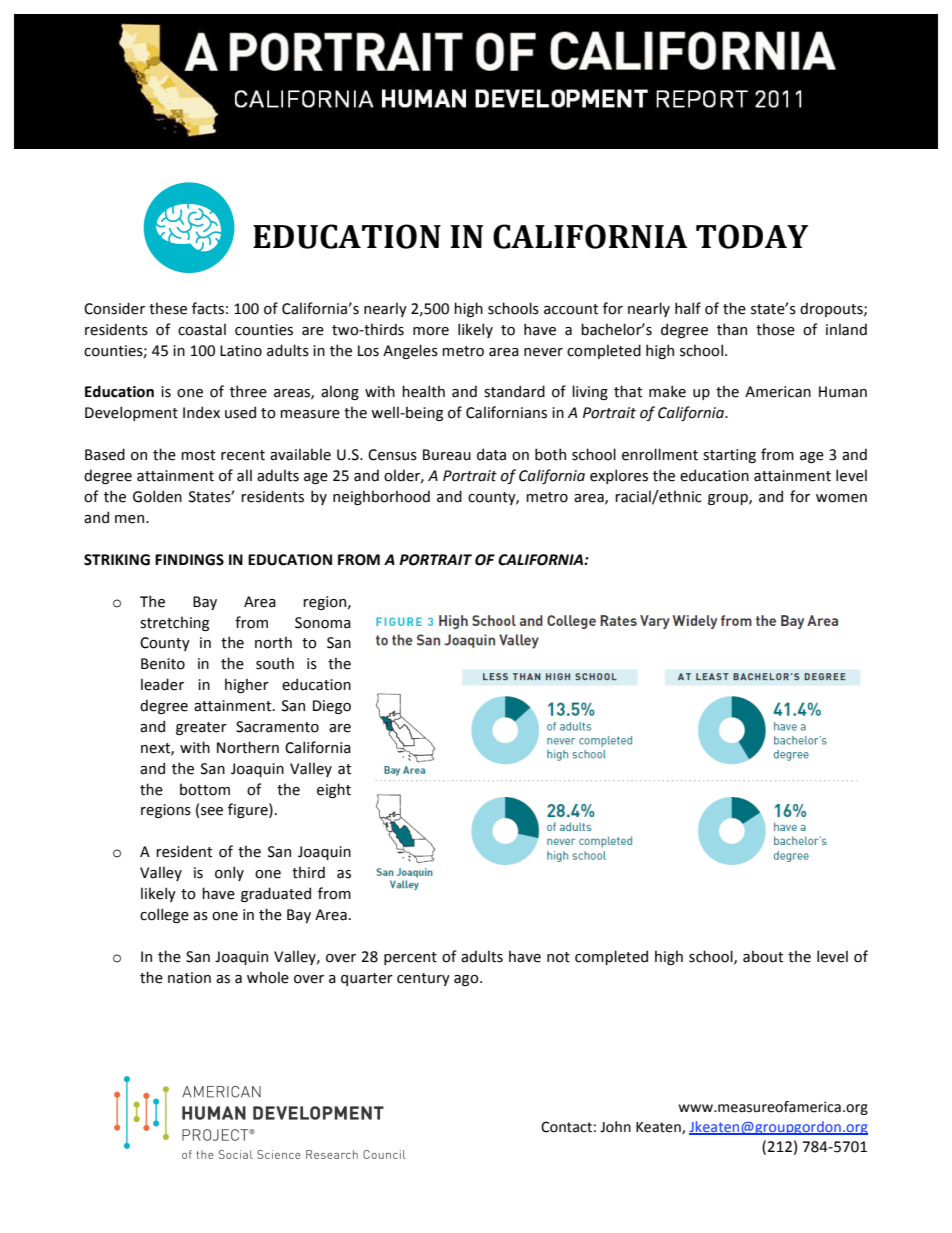  What do you see at coordinates (558, 957) in the image?
I see `not` at bounding box center [558, 957].
